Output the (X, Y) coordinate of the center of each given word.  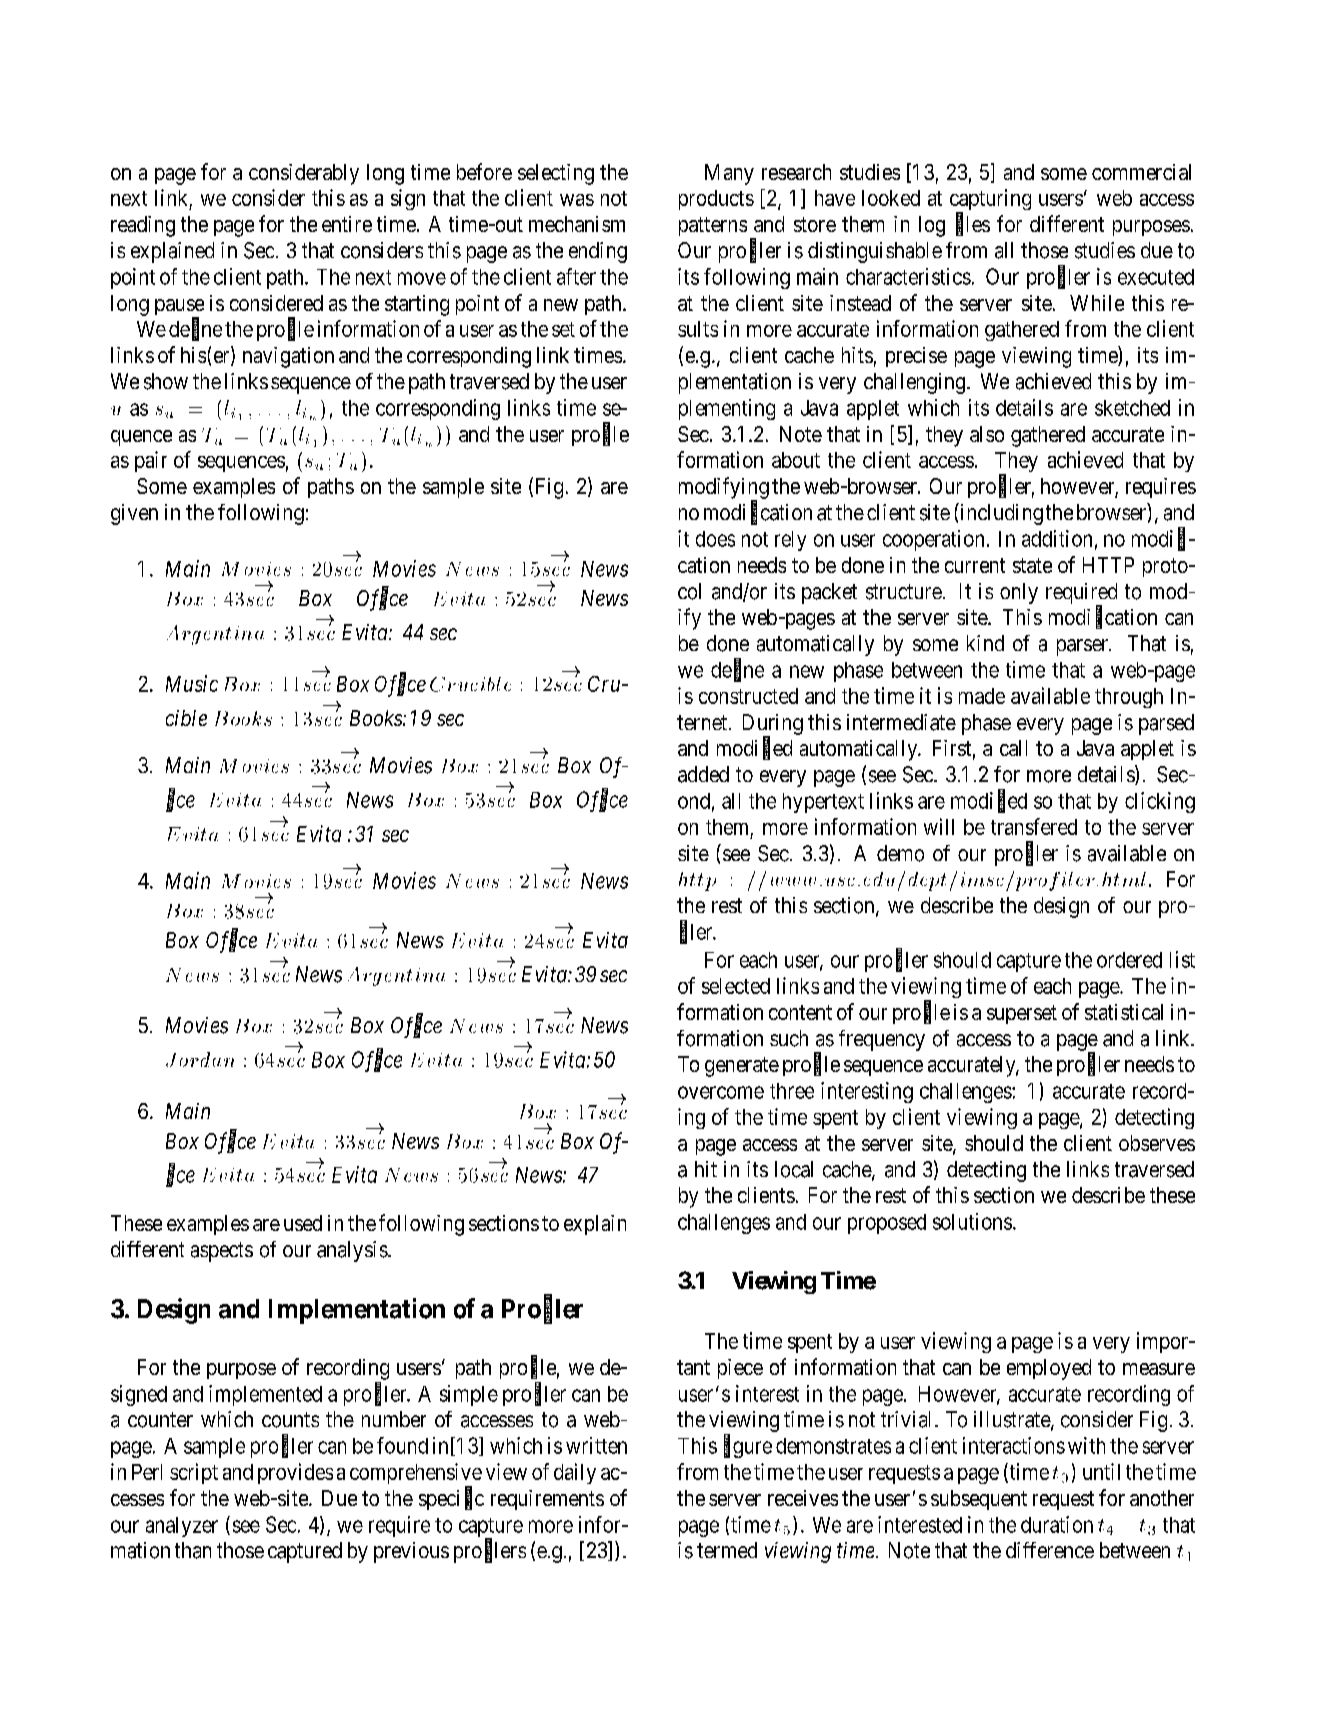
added (703, 774)
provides (295, 1473)
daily (575, 1473)
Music (192, 683)
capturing (990, 201)
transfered (1034, 826)
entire (347, 224)
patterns (713, 226)
